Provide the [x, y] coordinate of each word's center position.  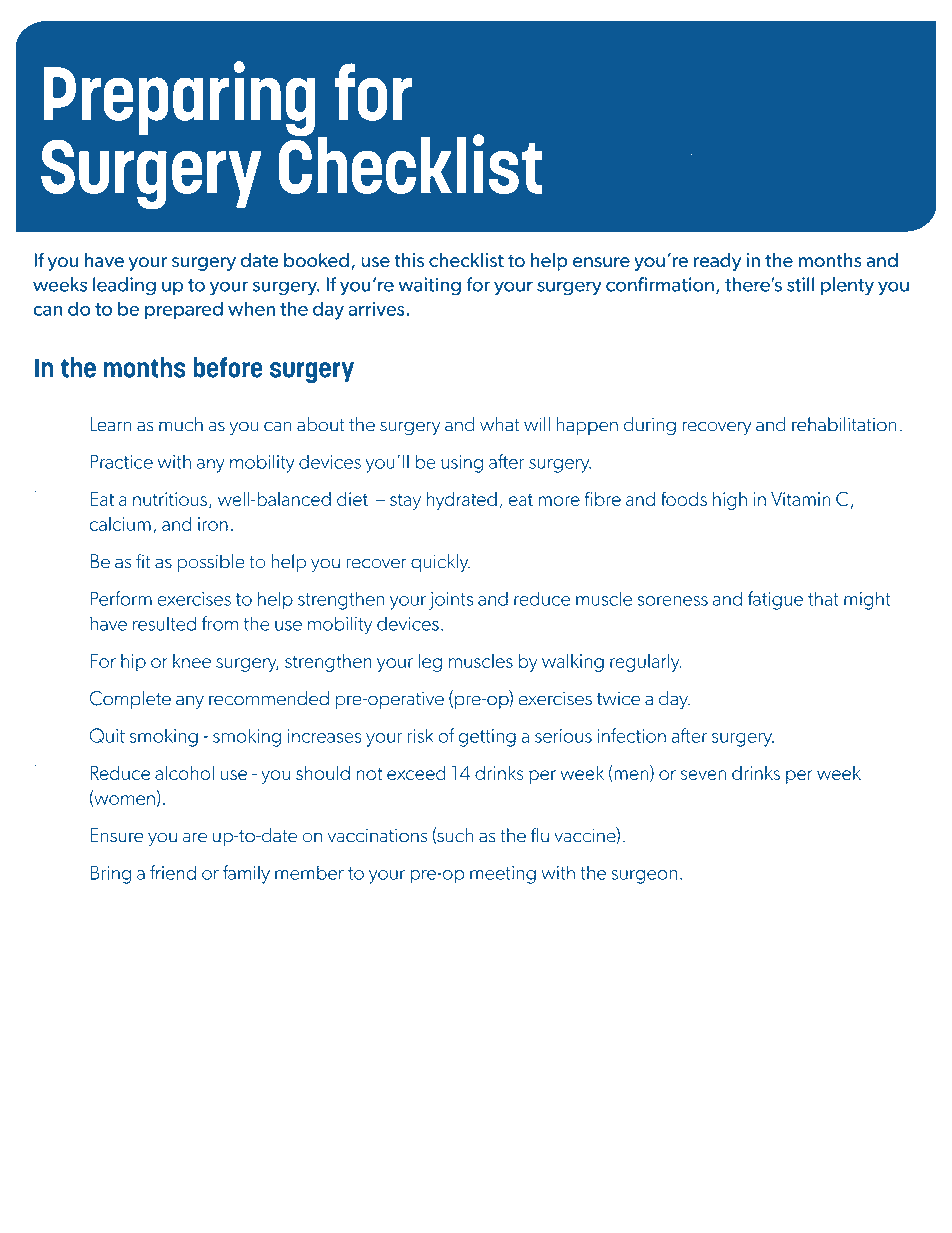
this [409, 260]
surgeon [644, 877]
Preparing [181, 100]
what [500, 424]
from [220, 623]
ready [717, 262]
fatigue [775, 600]
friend [173, 872]
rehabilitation [844, 424]
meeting [503, 875]
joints [451, 601]
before [228, 367]
